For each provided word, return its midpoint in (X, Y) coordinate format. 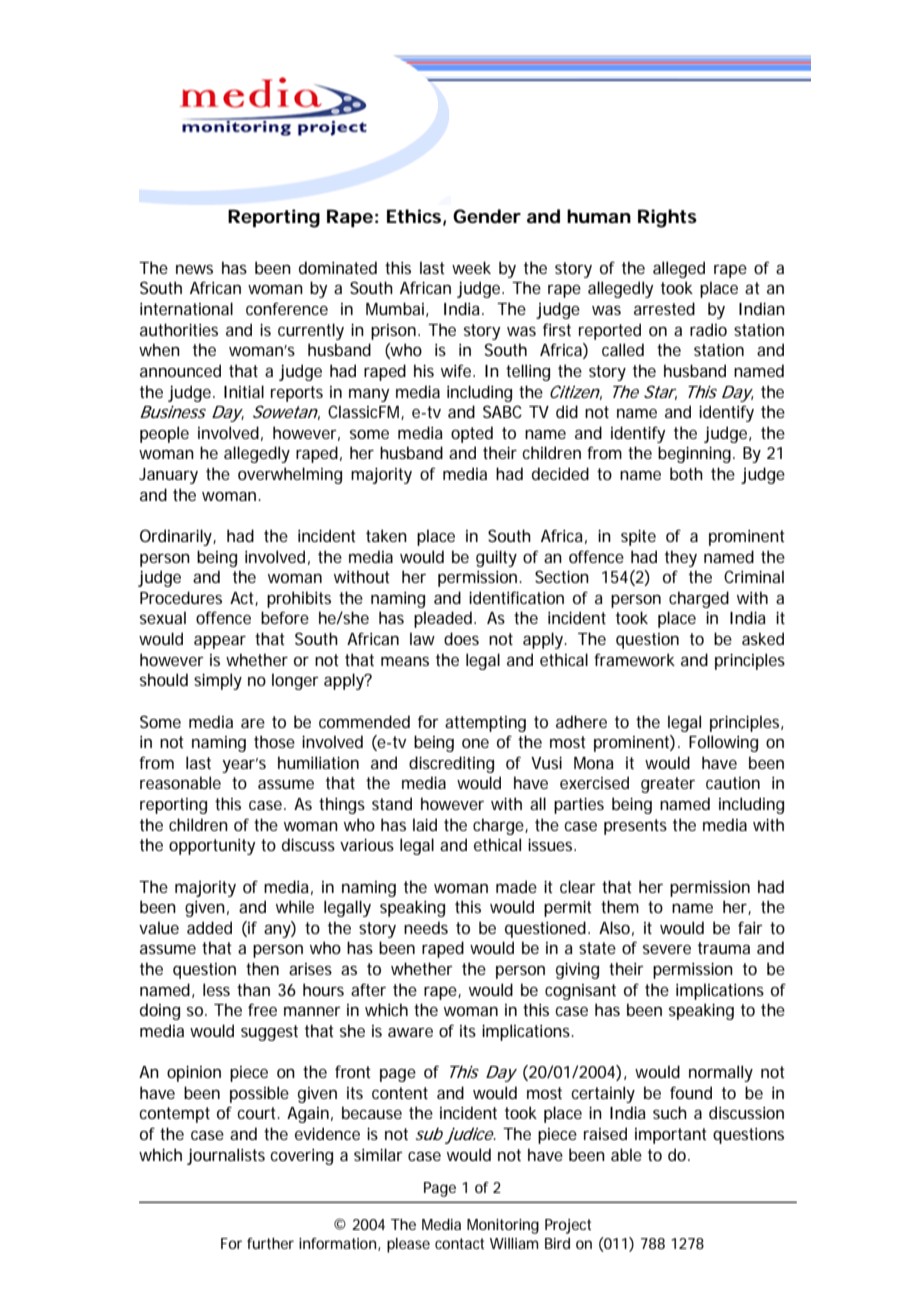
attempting (485, 724)
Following (723, 743)
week (471, 267)
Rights (667, 218)
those (274, 741)
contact (459, 1243)
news (194, 269)
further (270, 1243)
